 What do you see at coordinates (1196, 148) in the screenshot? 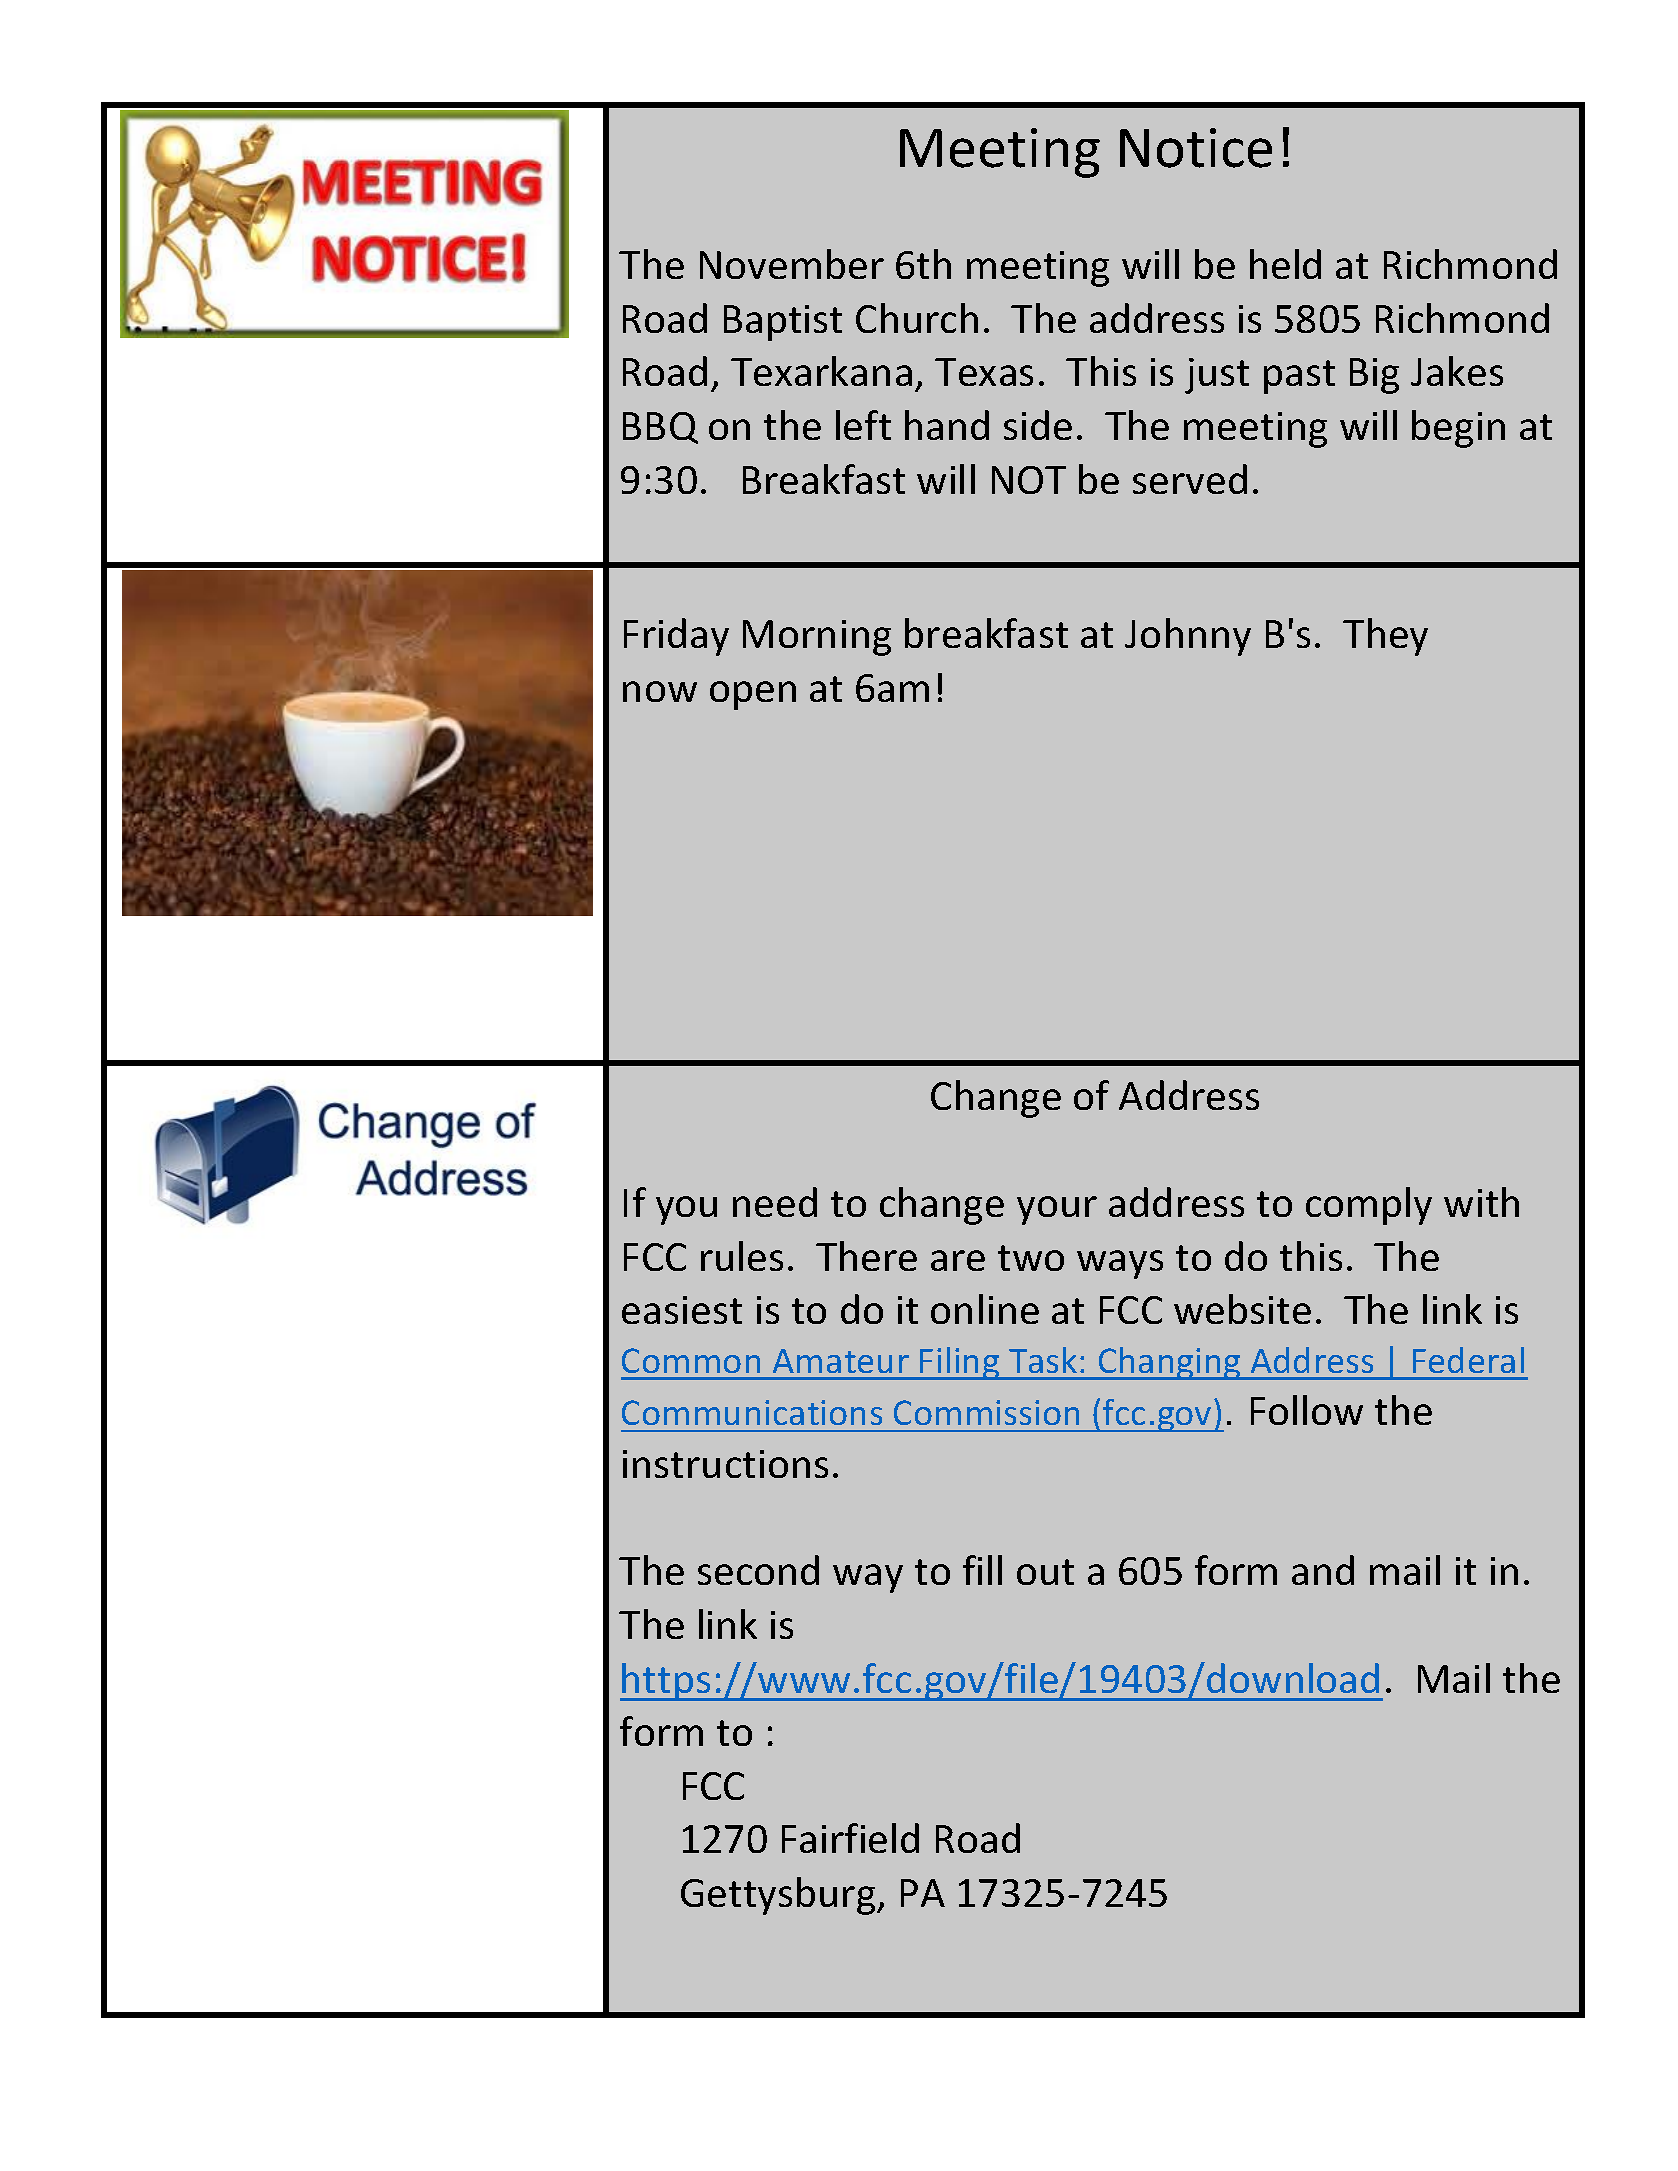
I see `Notice` at bounding box center [1196, 148].
